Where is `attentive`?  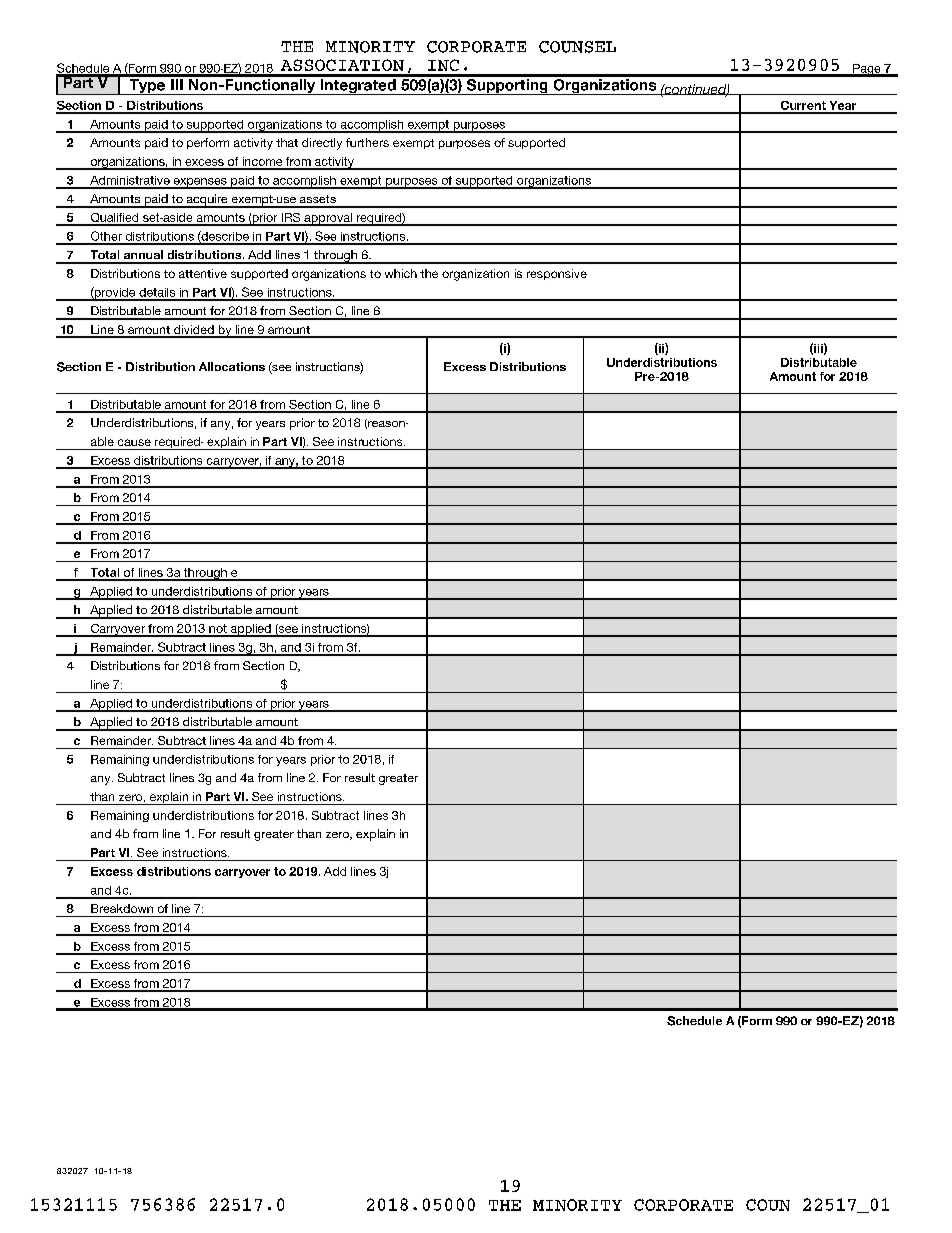 attentive is located at coordinates (203, 273).
